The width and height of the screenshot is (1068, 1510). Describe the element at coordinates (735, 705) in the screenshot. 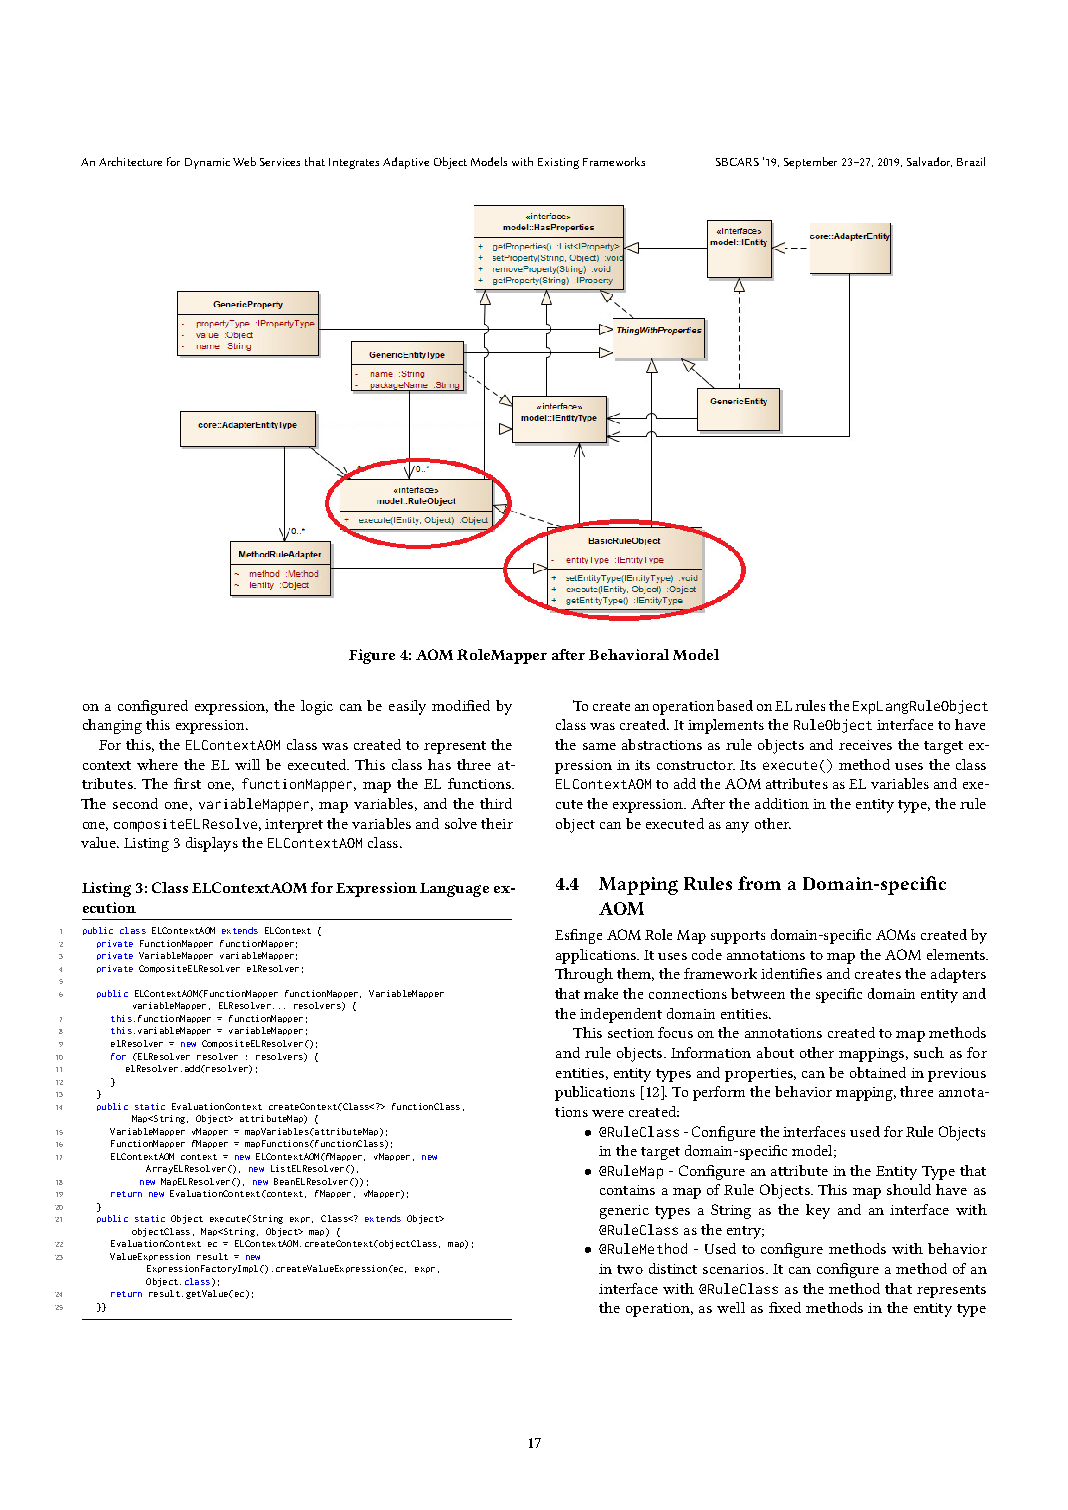

I see `based` at that location.
